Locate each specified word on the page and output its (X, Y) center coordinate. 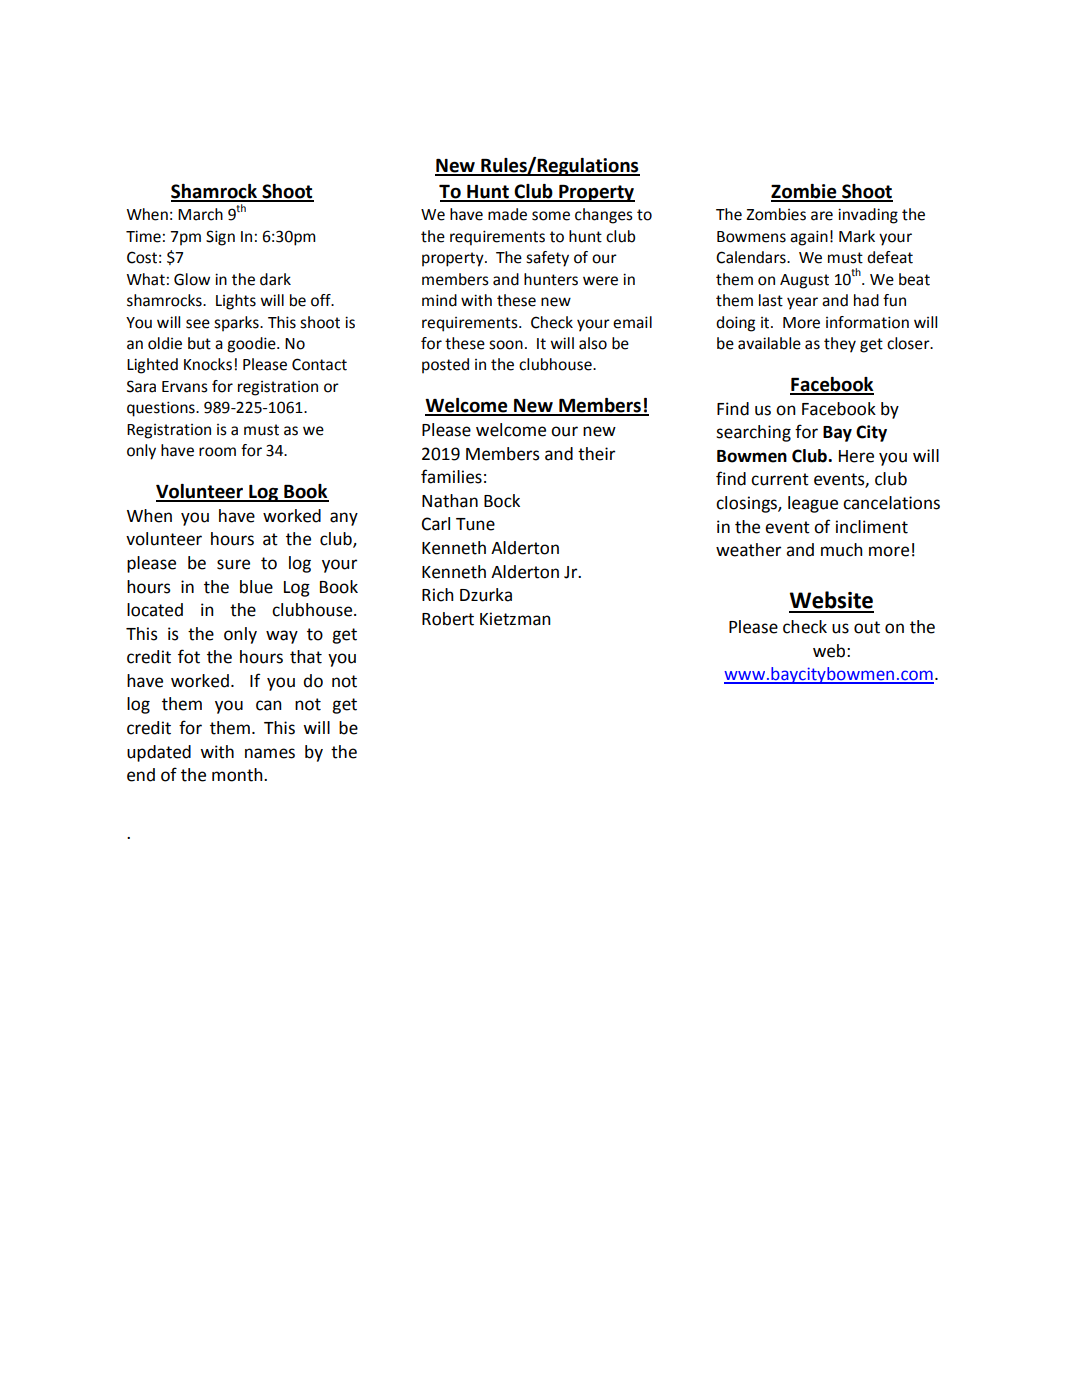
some (551, 216)
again (809, 238)
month (238, 775)
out (867, 627)
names (270, 753)
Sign (220, 238)
